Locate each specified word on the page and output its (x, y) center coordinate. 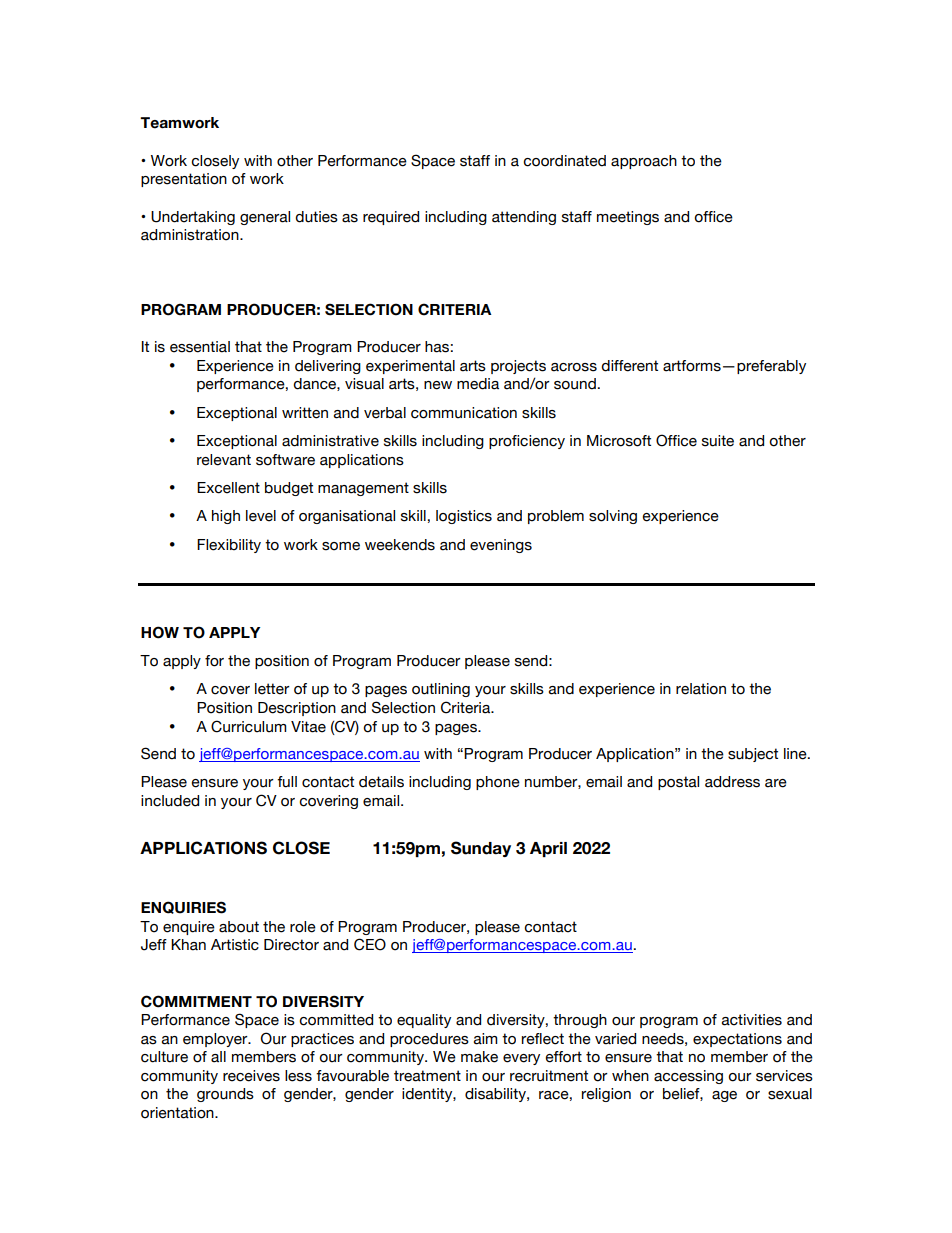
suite (718, 441)
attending (524, 218)
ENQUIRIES (183, 907)
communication (464, 413)
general (265, 218)
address (732, 782)
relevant (224, 460)
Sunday (481, 849)
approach (644, 162)
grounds (225, 1095)
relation (701, 689)
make (479, 1057)
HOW (160, 632)
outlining (441, 690)
